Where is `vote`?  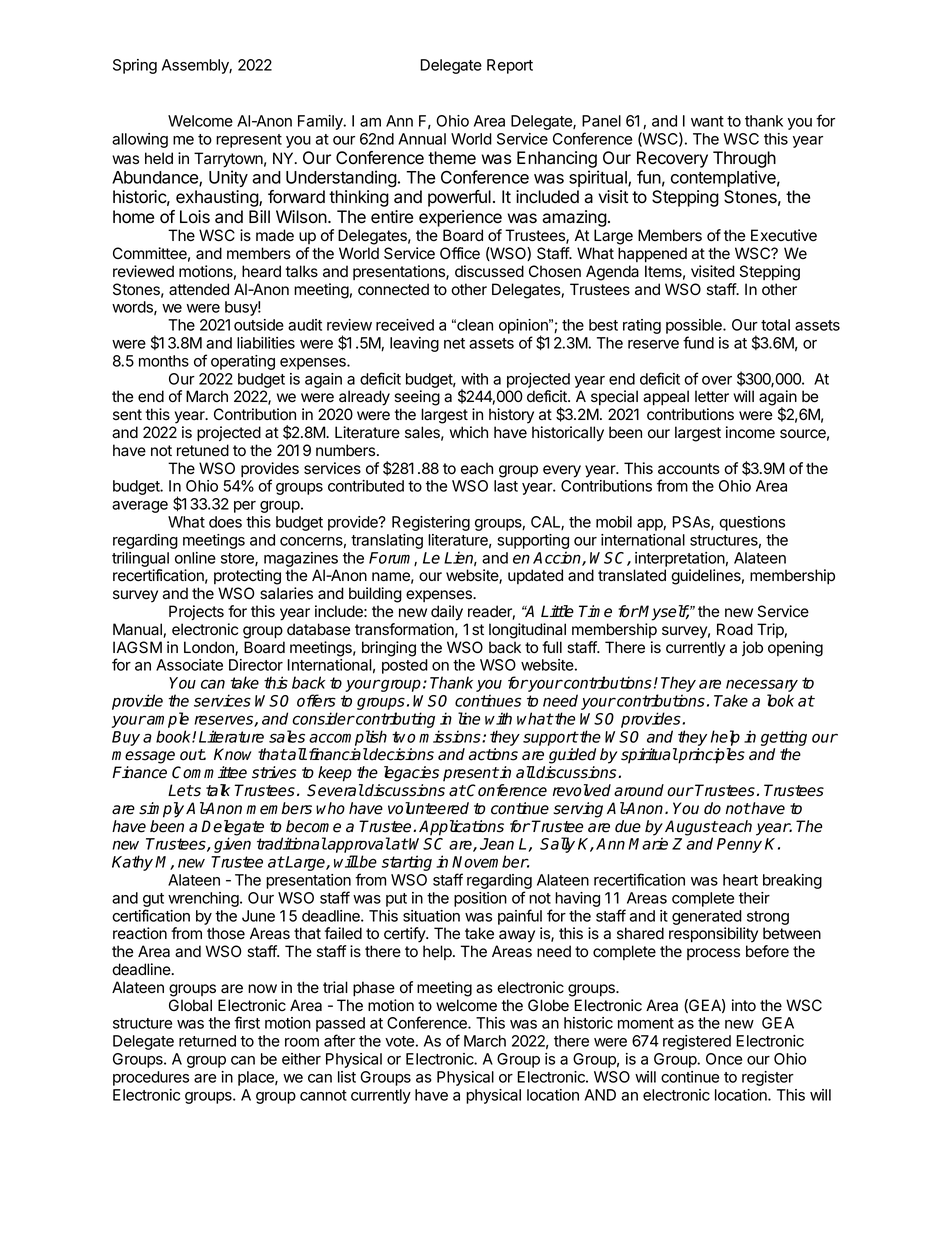 vote is located at coordinates (399, 1041).
